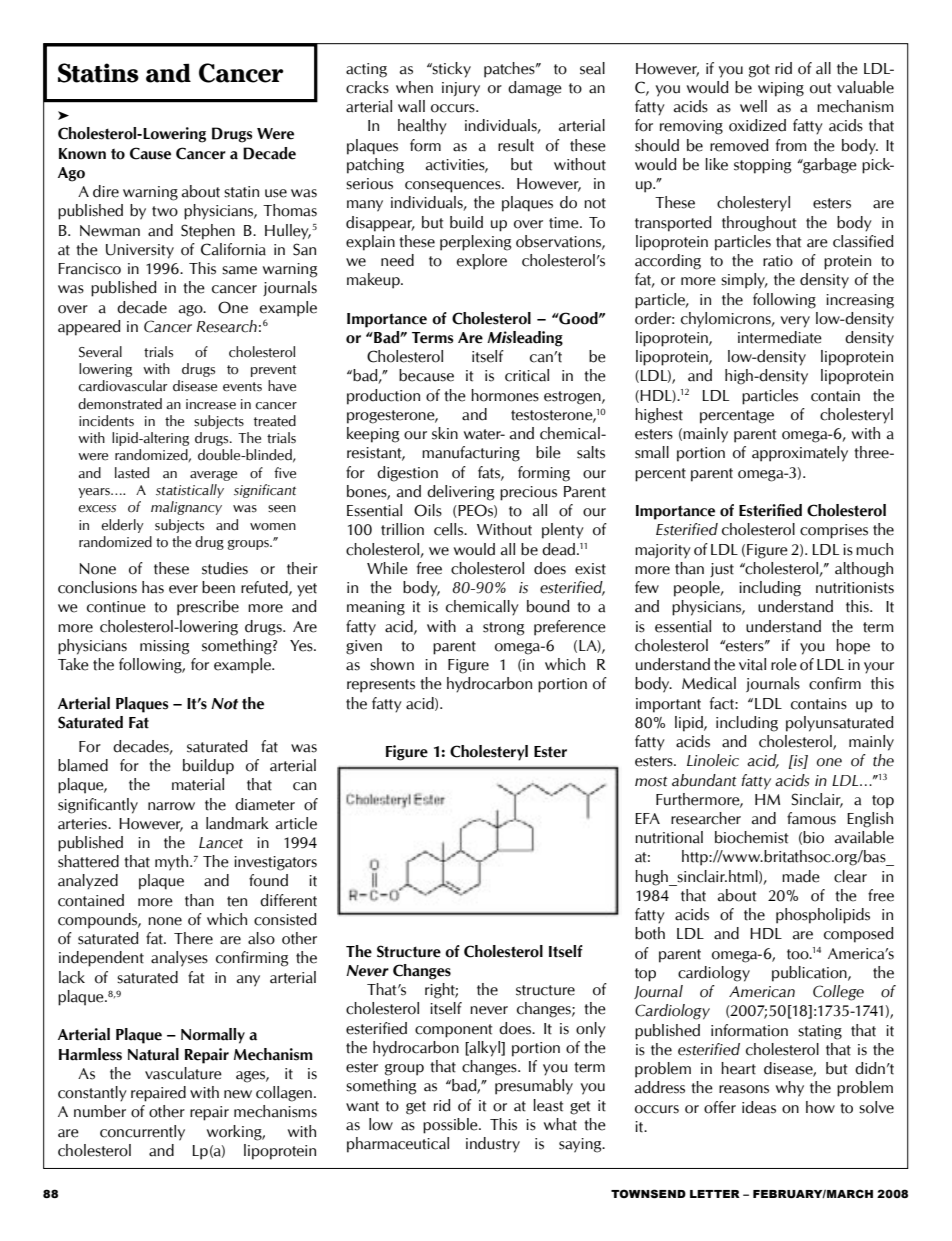  I want to click on wiping, so click(781, 89).
